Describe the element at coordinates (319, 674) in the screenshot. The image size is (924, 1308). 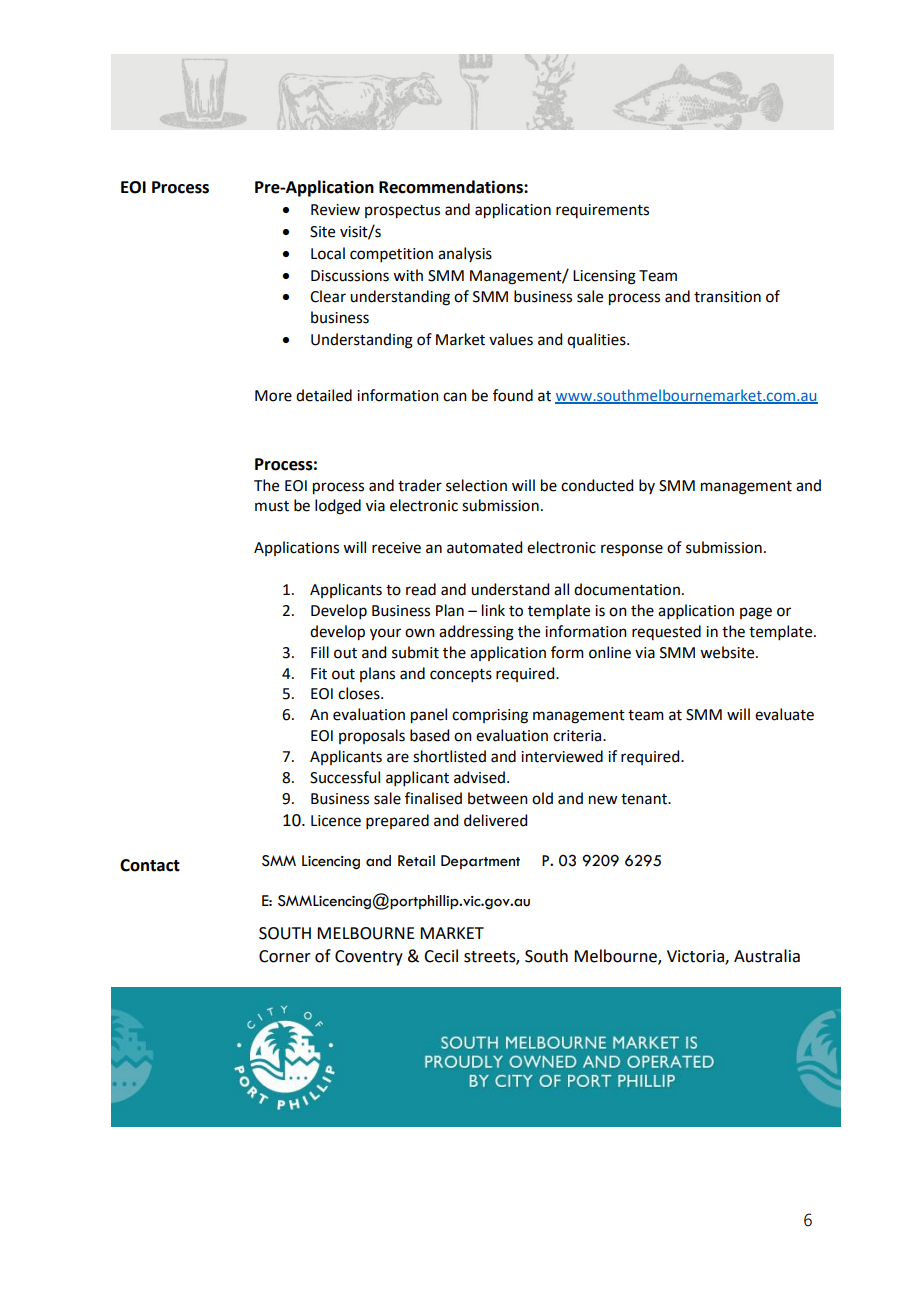
I see `Fit` at that location.
